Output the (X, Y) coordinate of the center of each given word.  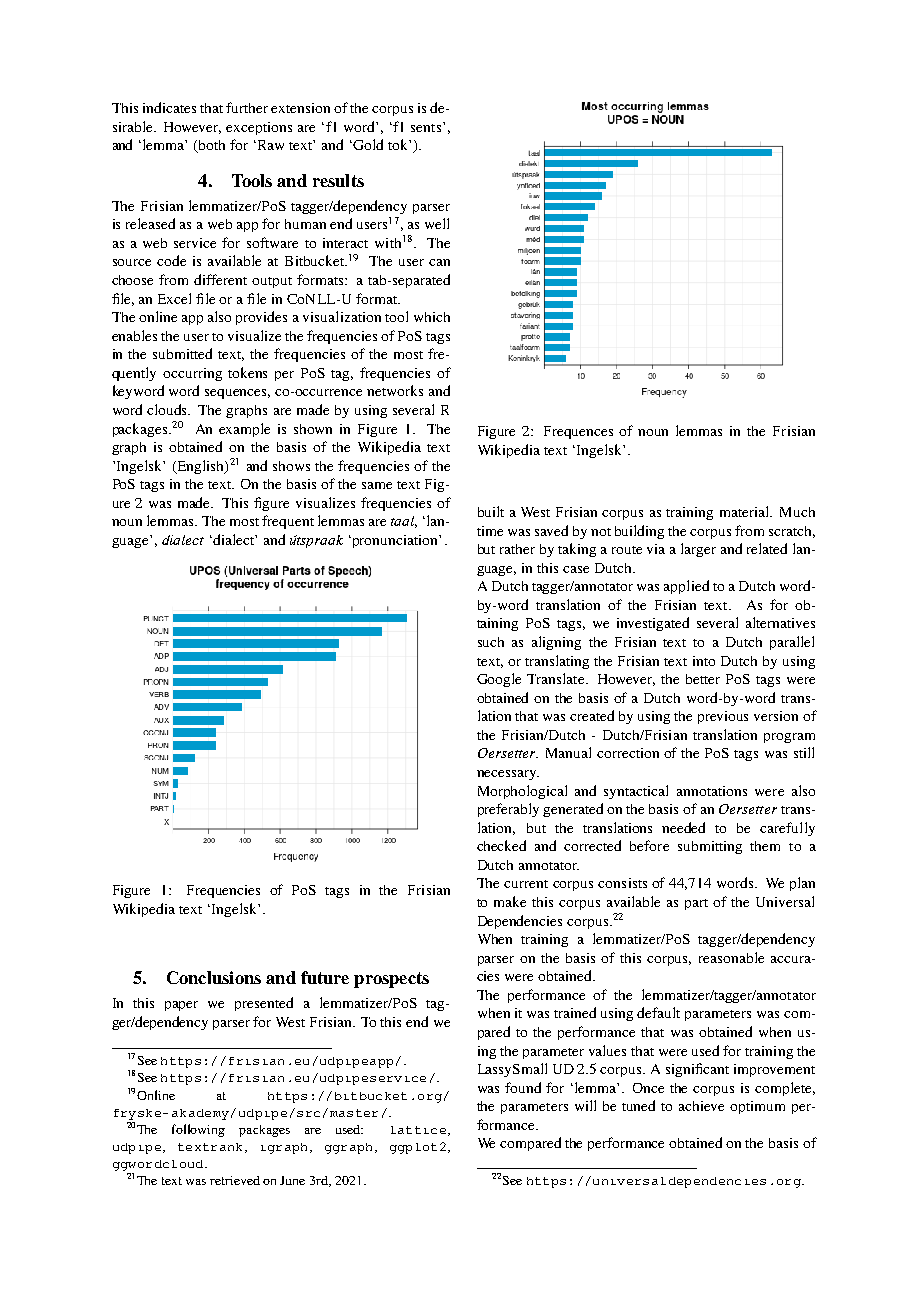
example (244, 430)
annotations (712, 791)
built (491, 511)
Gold (367, 144)
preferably (508, 810)
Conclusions (214, 977)
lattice (418, 1130)
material (745, 511)
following (198, 1130)
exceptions (259, 128)
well (437, 223)
